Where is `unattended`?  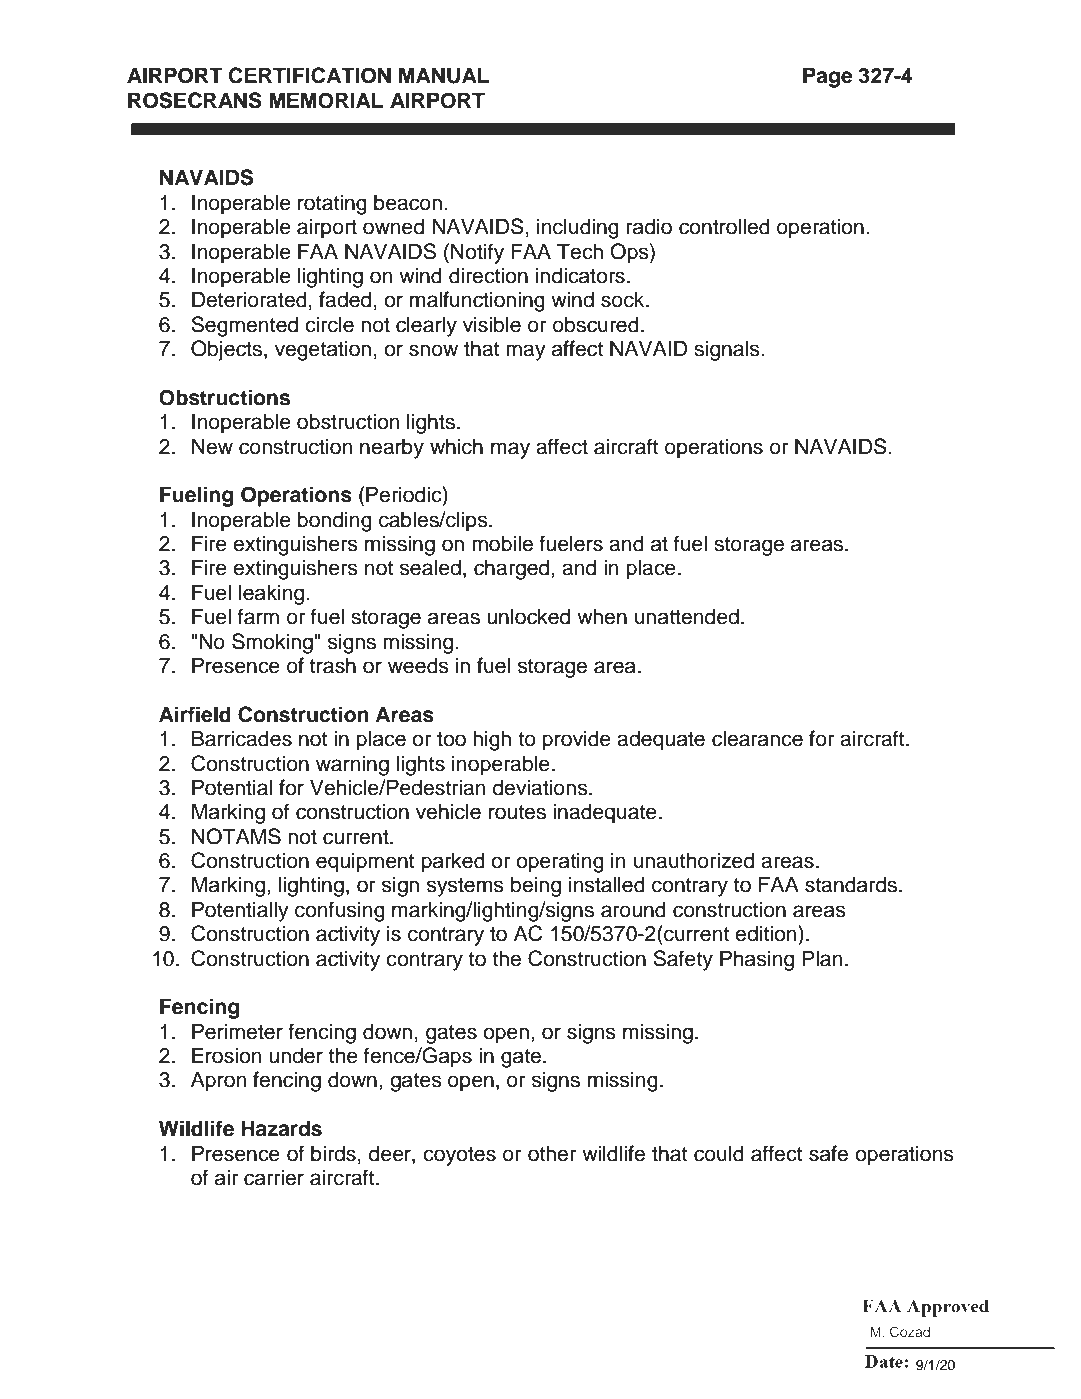 unattended is located at coordinates (687, 616).
